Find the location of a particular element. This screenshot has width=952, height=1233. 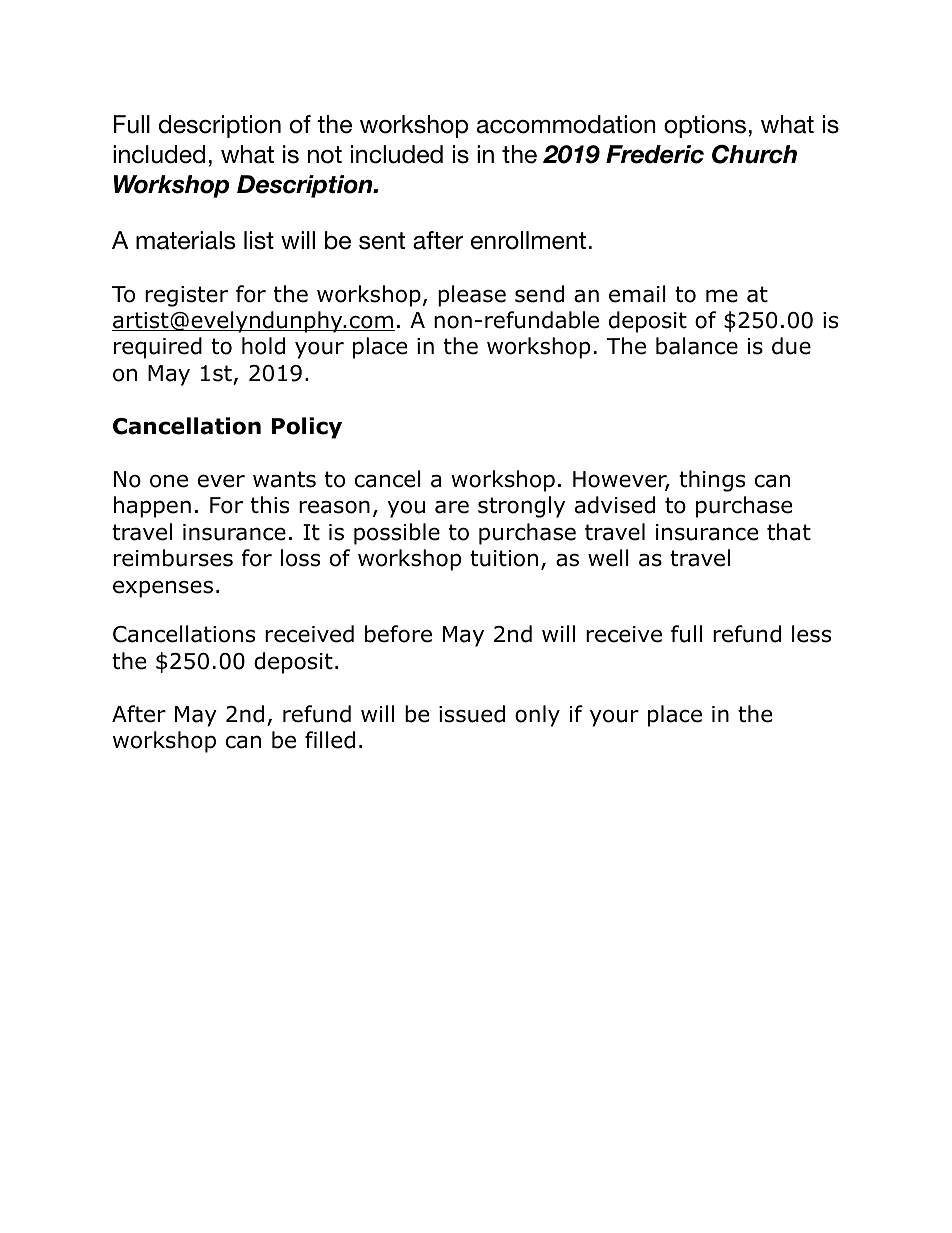

please is located at coordinates (472, 296).
